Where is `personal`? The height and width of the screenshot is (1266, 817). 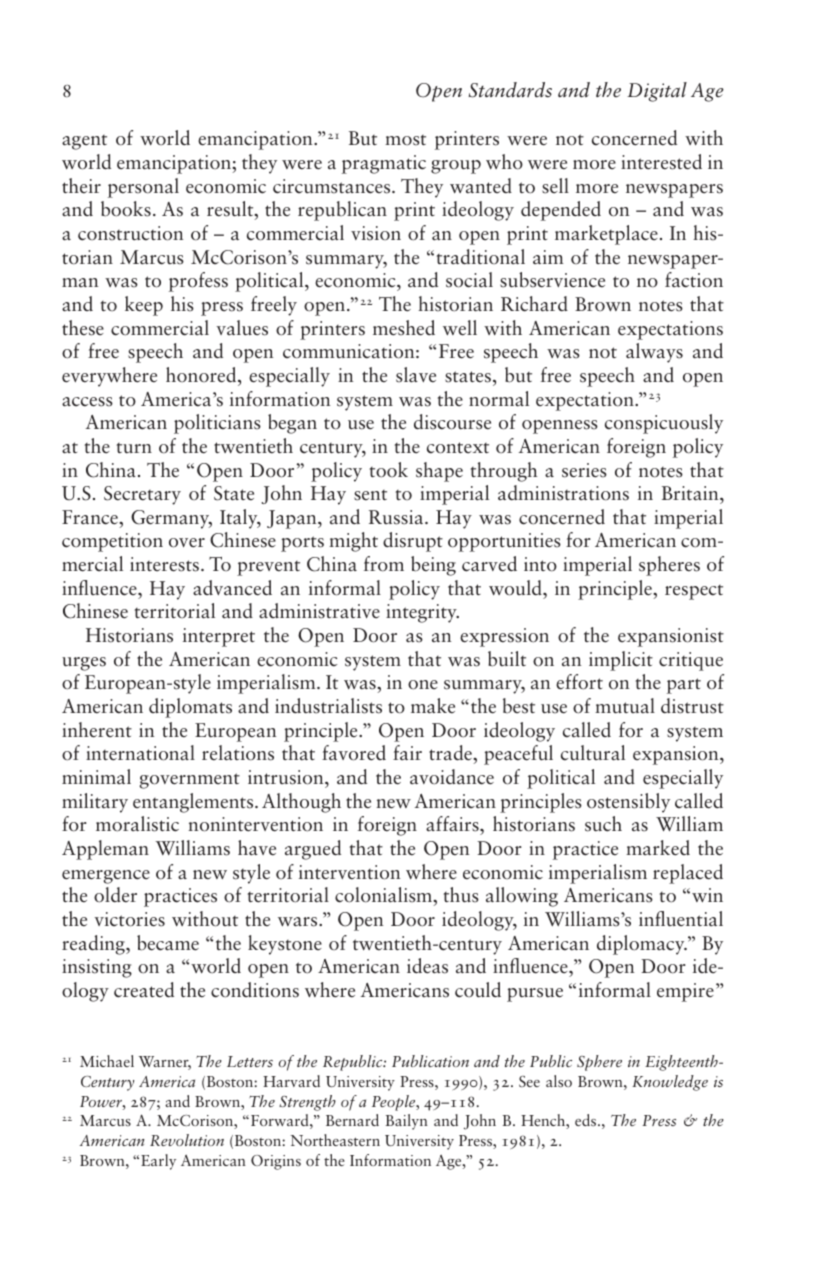 personal is located at coordinates (143, 188).
